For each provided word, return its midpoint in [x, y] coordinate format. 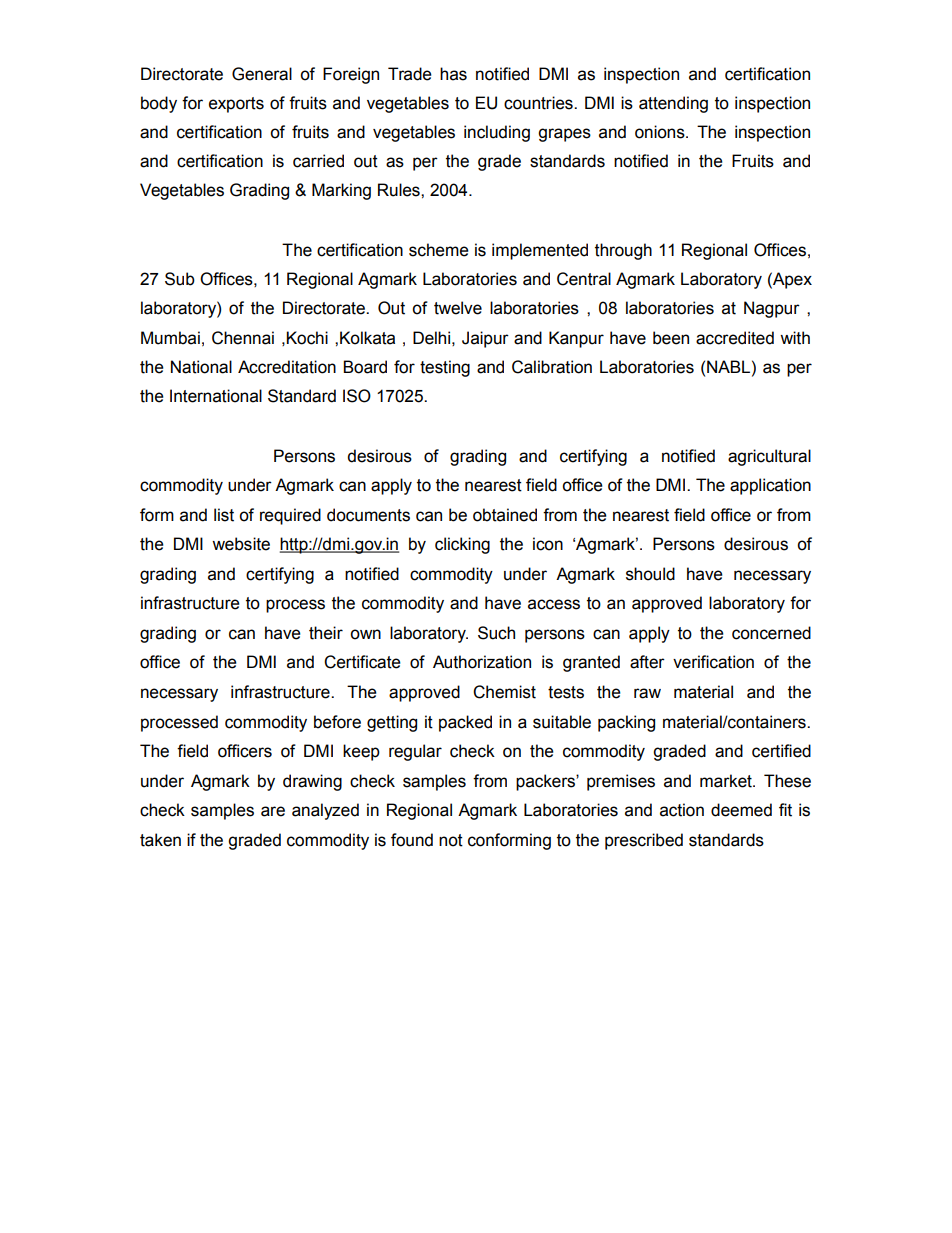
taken [160, 840]
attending [673, 104]
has [453, 74]
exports [236, 105]
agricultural [769, 457]
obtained [505, 515]
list [224, 515]
